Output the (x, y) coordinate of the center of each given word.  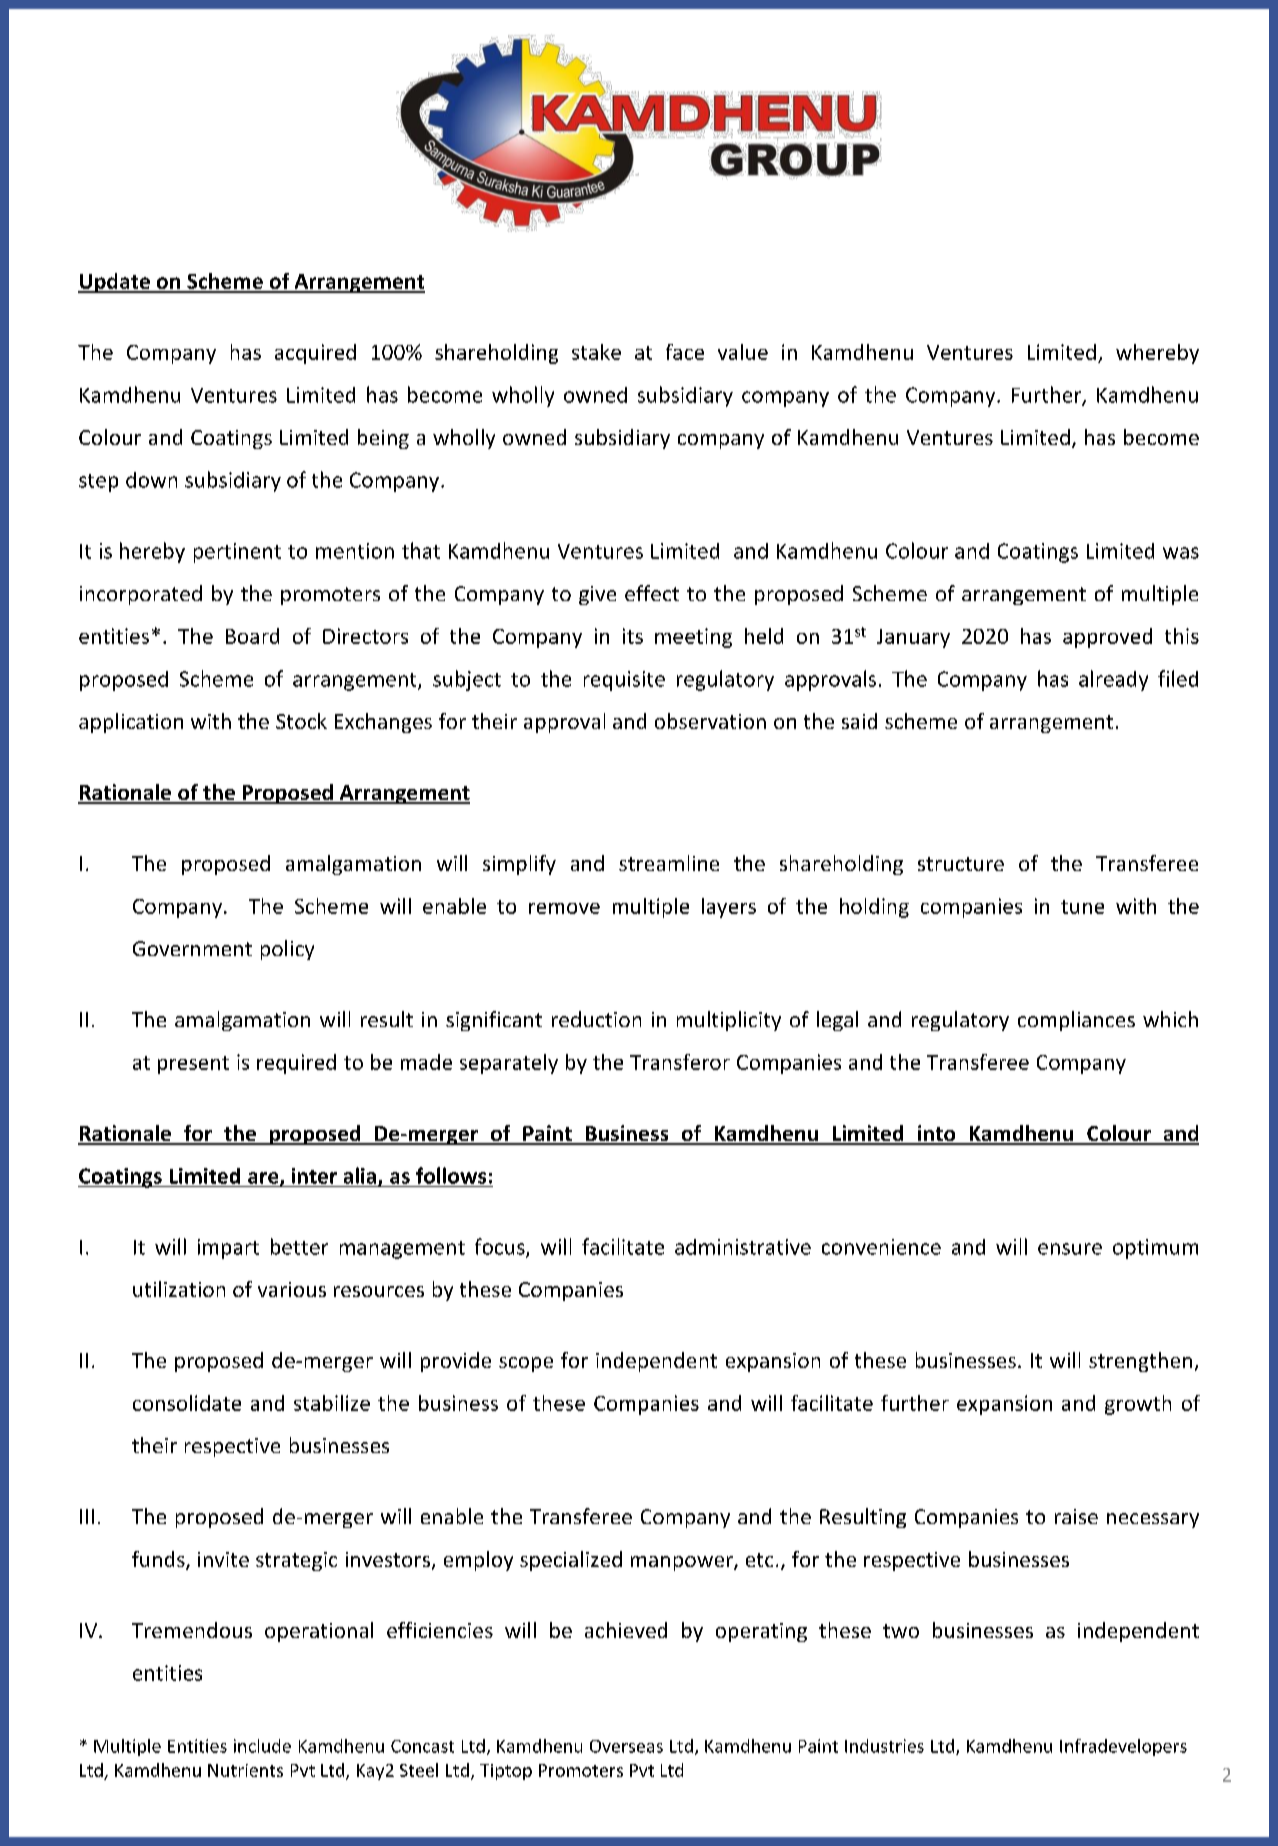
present (193, 1065)
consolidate (187, 1403)
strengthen (1140, 1362)
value (743, 352)
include (262, 1746)
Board (252, 636)
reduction (596, 1019)
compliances (1076, 1021)
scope (526, 1364)
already (1113, 680)
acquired (315, 354)
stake (596, 352)
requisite (624, 681)
